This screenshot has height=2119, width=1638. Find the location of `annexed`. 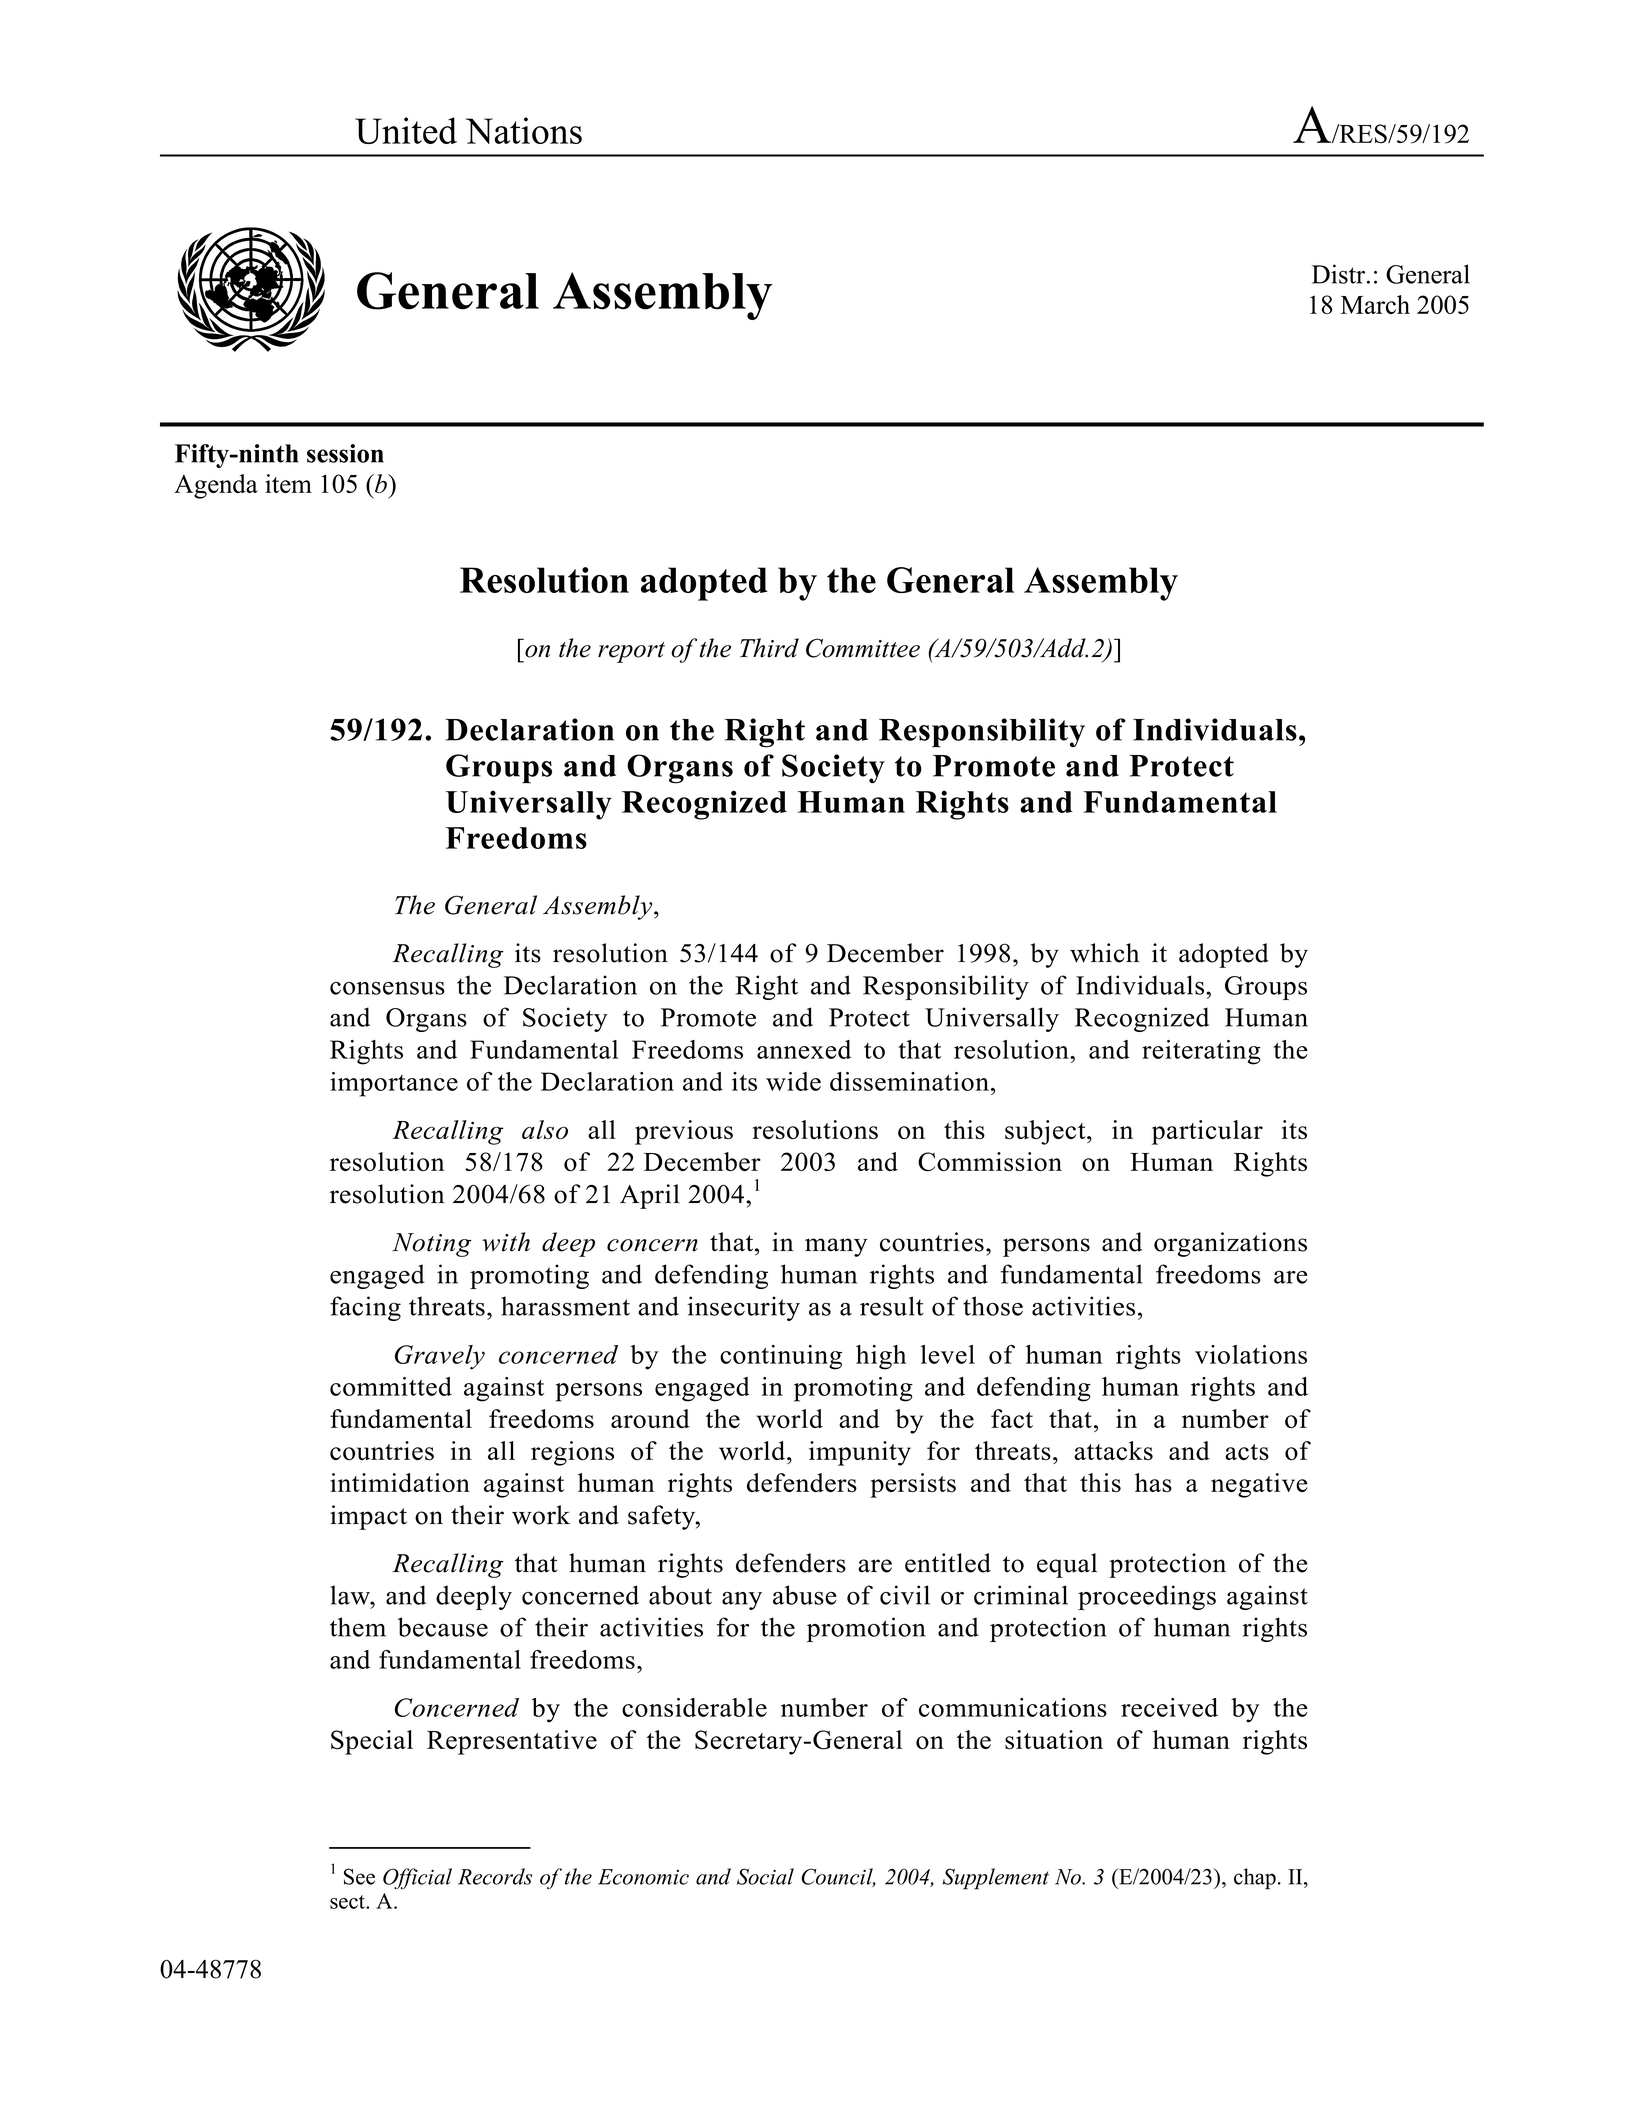

annexed is located at coordinates (804, 1049).
